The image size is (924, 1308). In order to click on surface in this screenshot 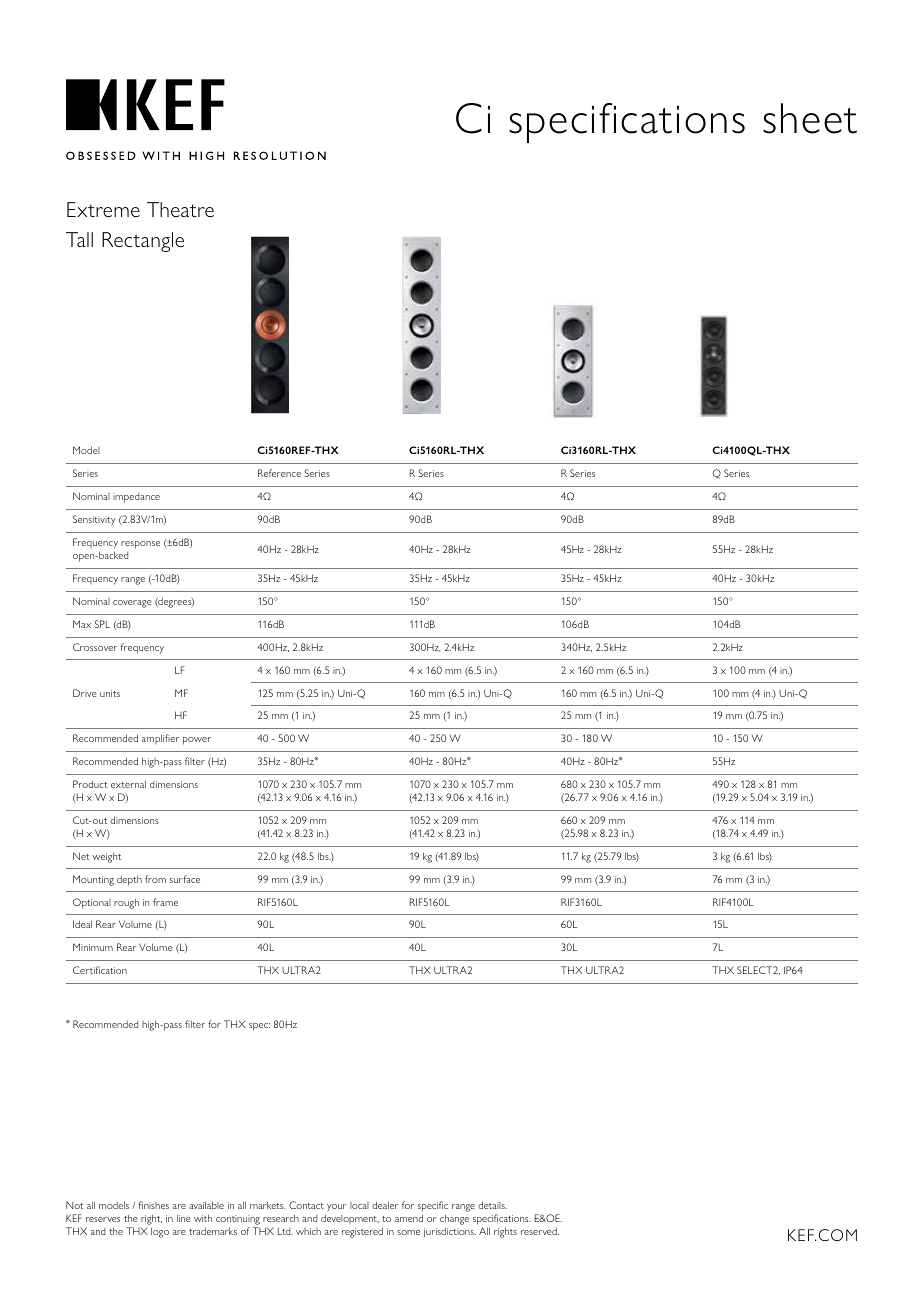, I will do `click(185, 879)`.
